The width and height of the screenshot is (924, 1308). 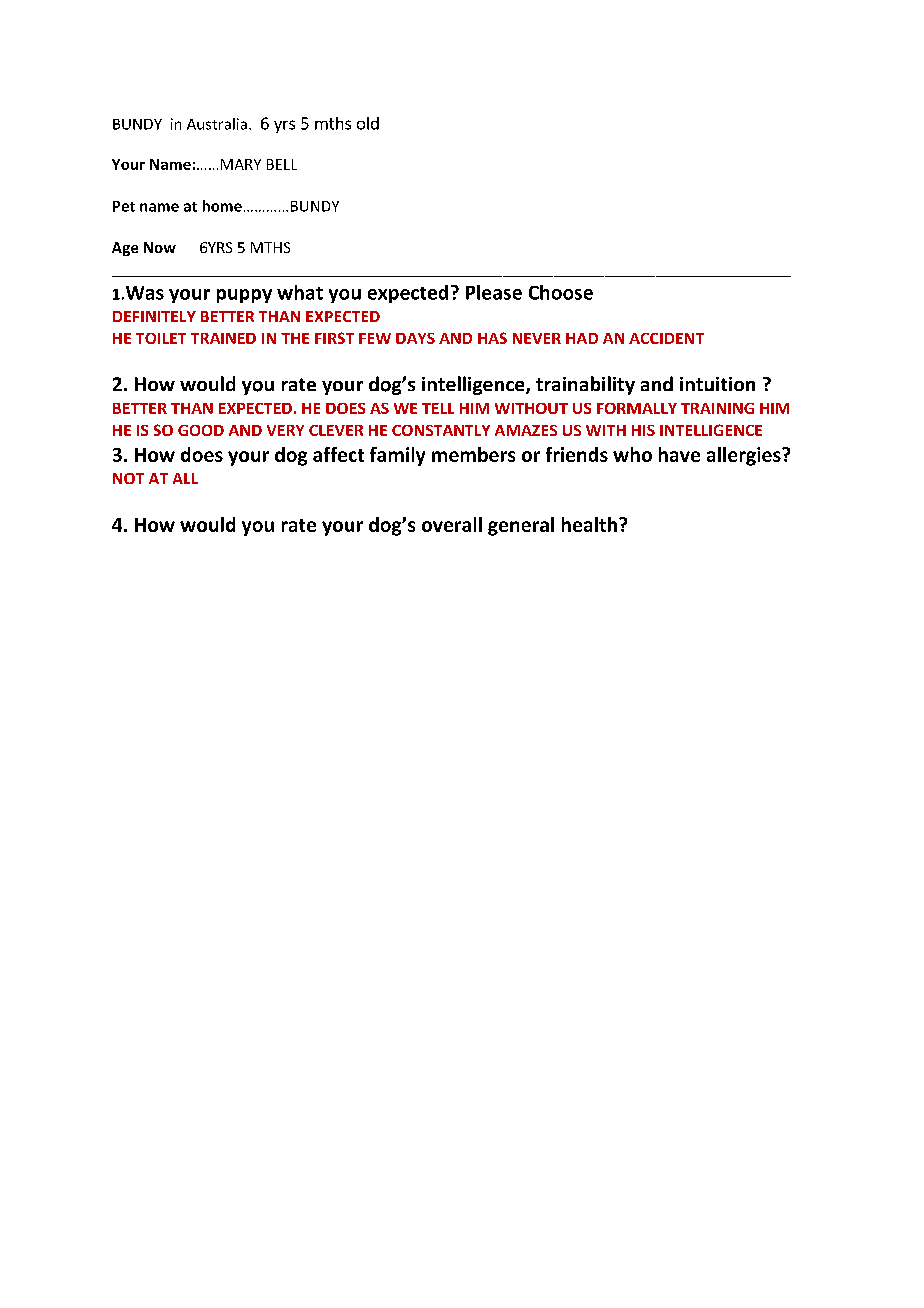 What do you see at coordinates (717, 384) in the screenshot?
I see `intuition` at bounding box center [717, 384].
